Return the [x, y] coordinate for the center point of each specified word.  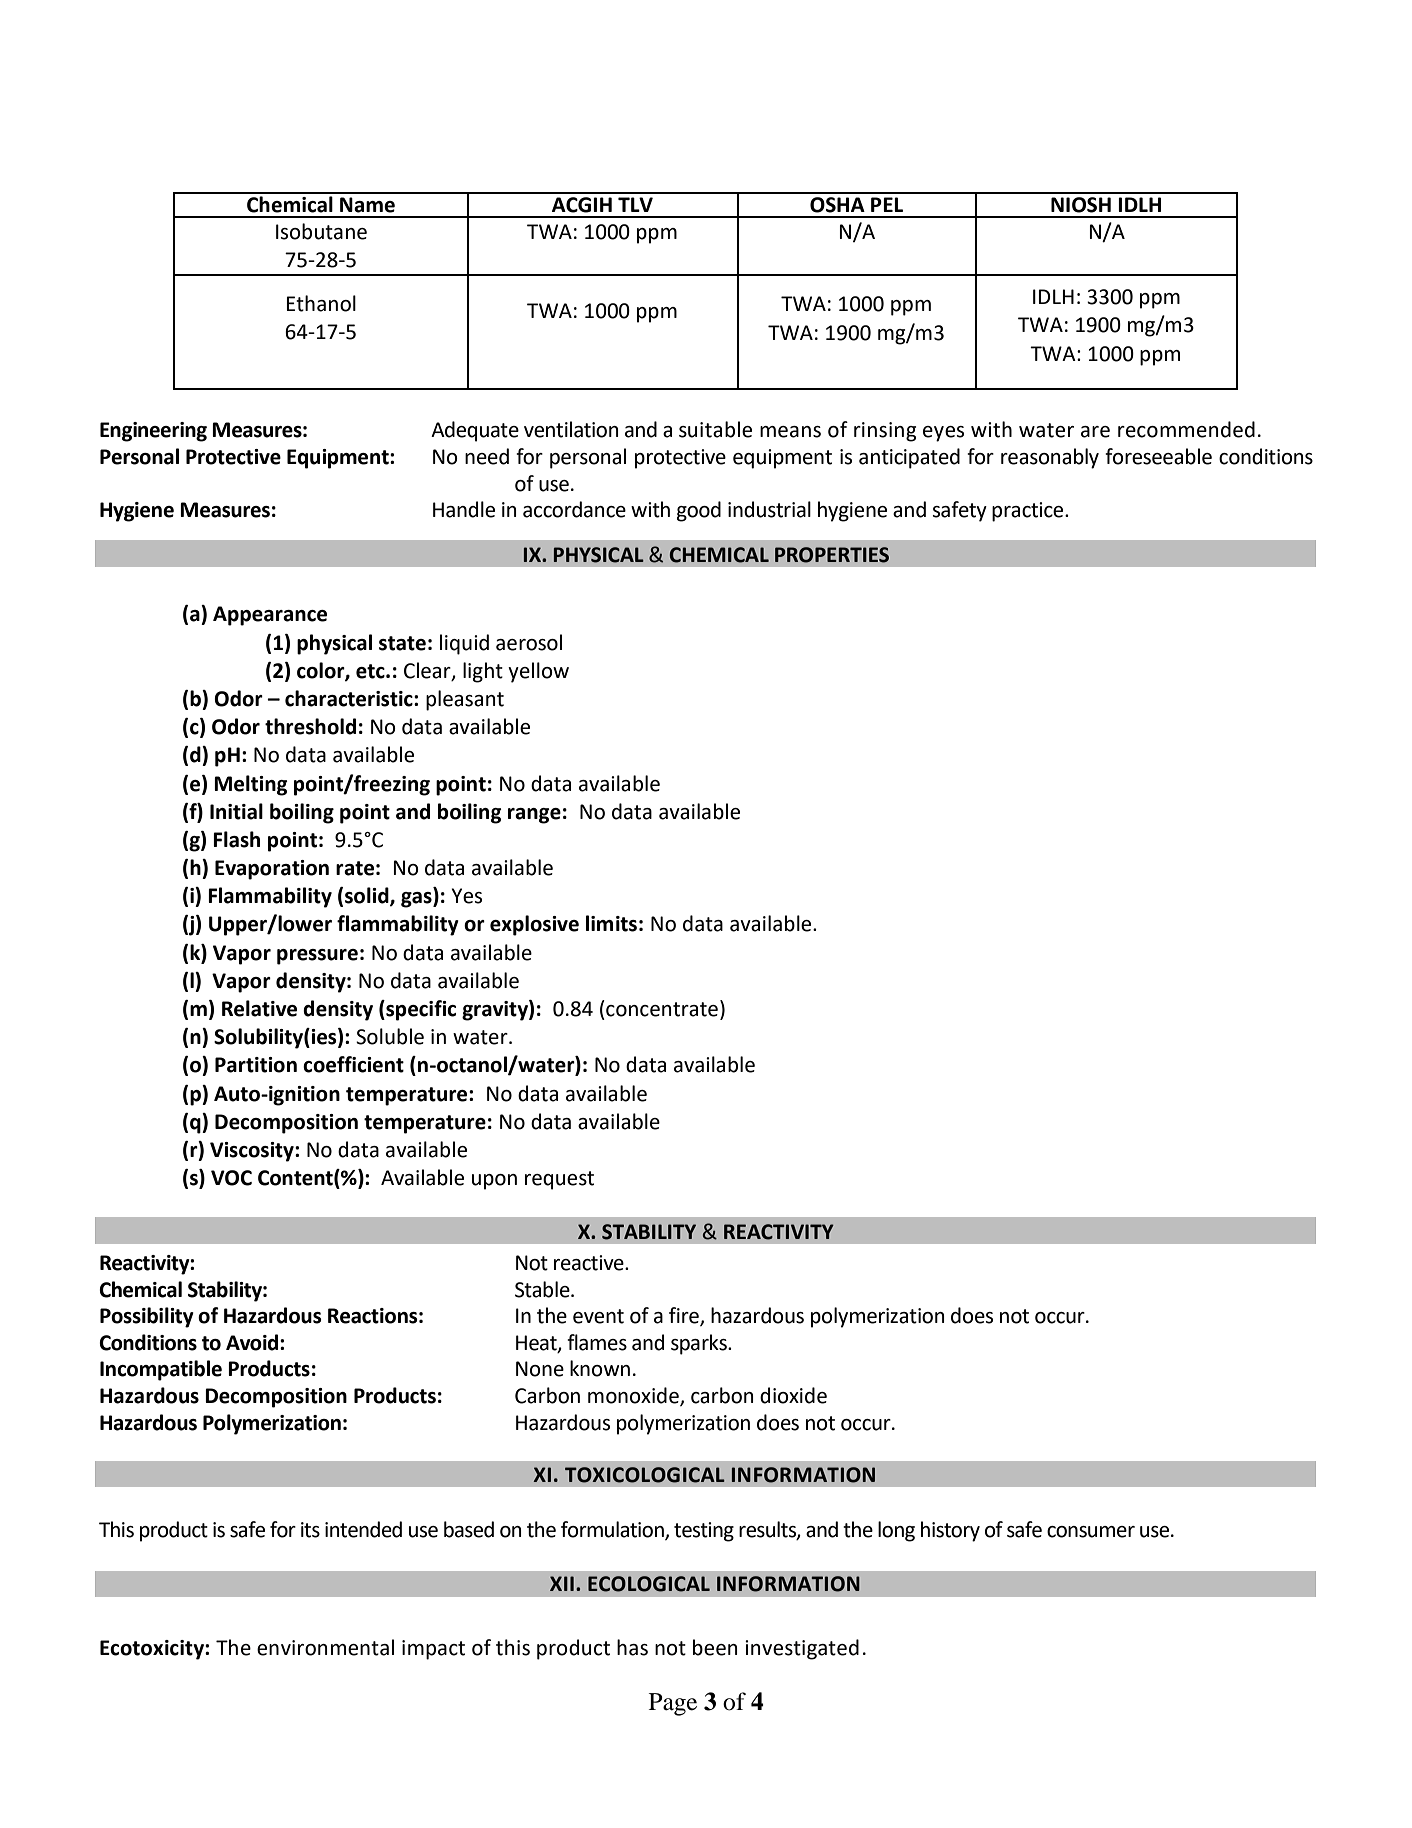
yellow [538, 672]
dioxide [793, 1395]
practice [1029, 512]
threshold [310, 726]
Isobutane [321, 231]
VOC [231, 1178]
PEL [887, 204]
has [632, 1647]
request [559, 1180]
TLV [635, 204]
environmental [325, 1647]
